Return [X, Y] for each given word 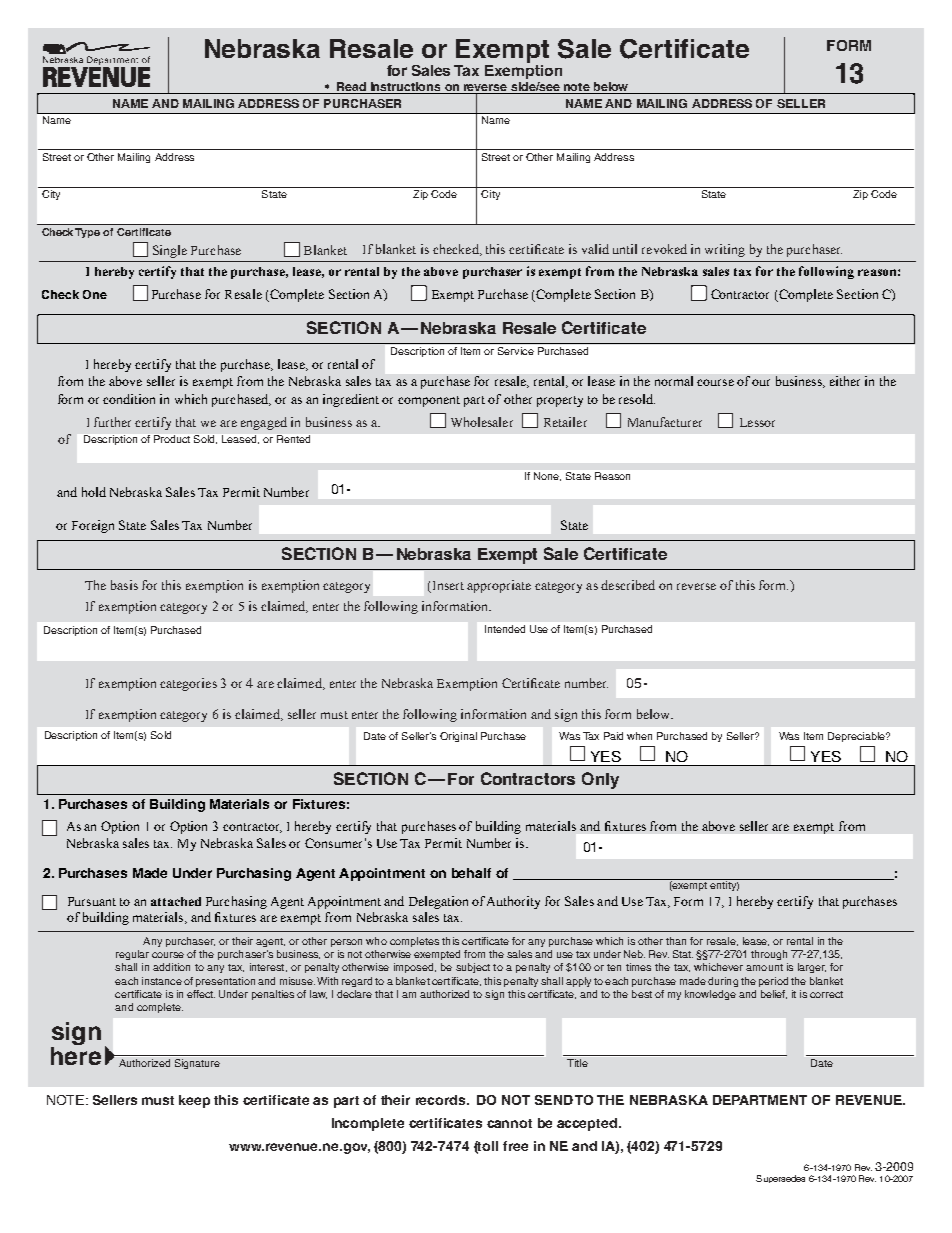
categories [188, 684]
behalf [471, 873]
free [515, 1146]
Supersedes [780, 1179]
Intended [505, 629]
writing [725, 250]
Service [516, 351]
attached [176, 901]
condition [129, 399]
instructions [405, 86]
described [628, 585]
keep [194, 1101]
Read [351, 86]
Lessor [757, 422]
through [769, 955]
